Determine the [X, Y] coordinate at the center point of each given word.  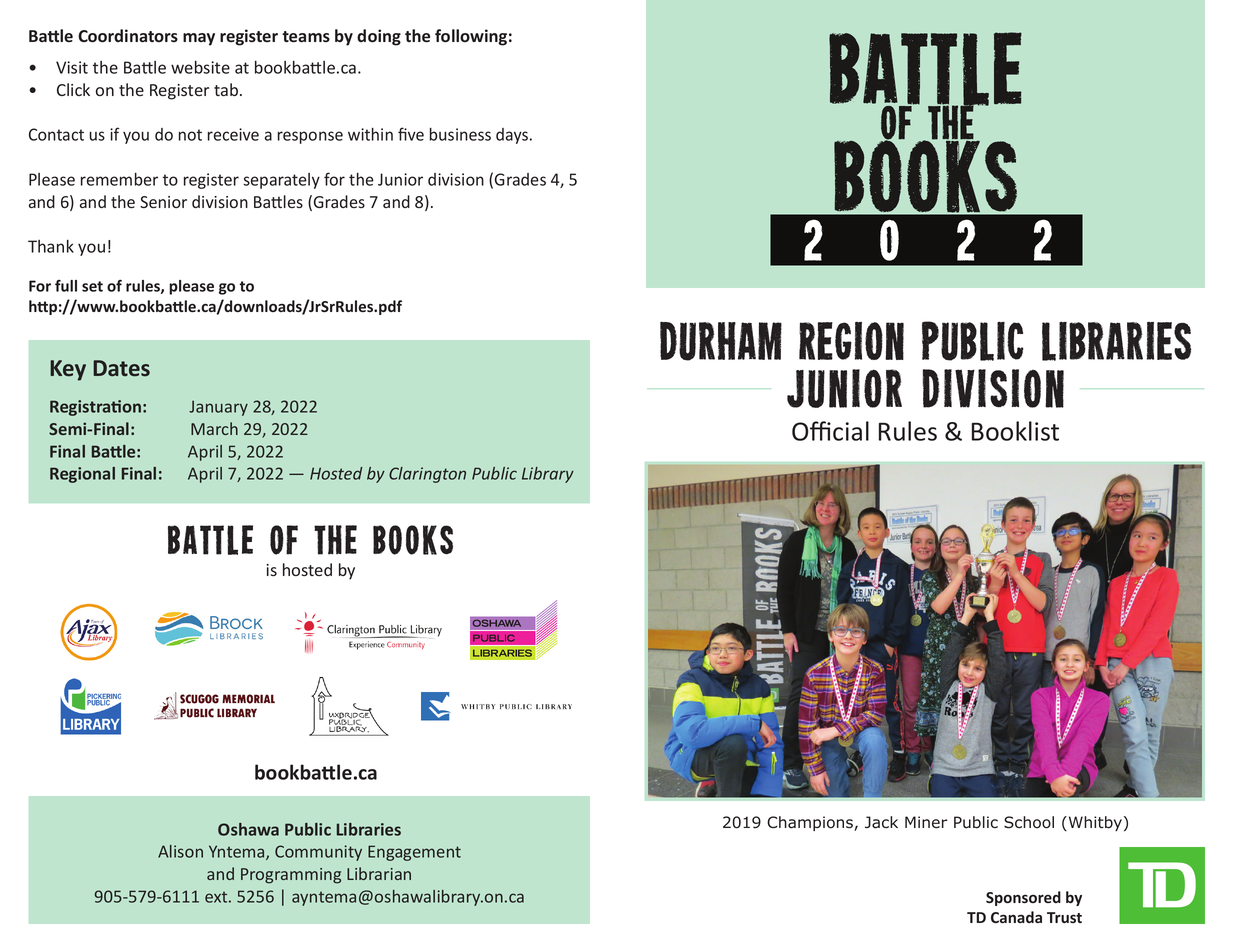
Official [830, 431]
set [92, 286]
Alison [180, 851]
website [200, 67]
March [214, 428]
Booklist [1015, 431]
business [460, 134]
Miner [926, 822]
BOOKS [413, 540]
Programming [291, 876]
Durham [721, 341]
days [513, 136]
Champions [811, 823]
